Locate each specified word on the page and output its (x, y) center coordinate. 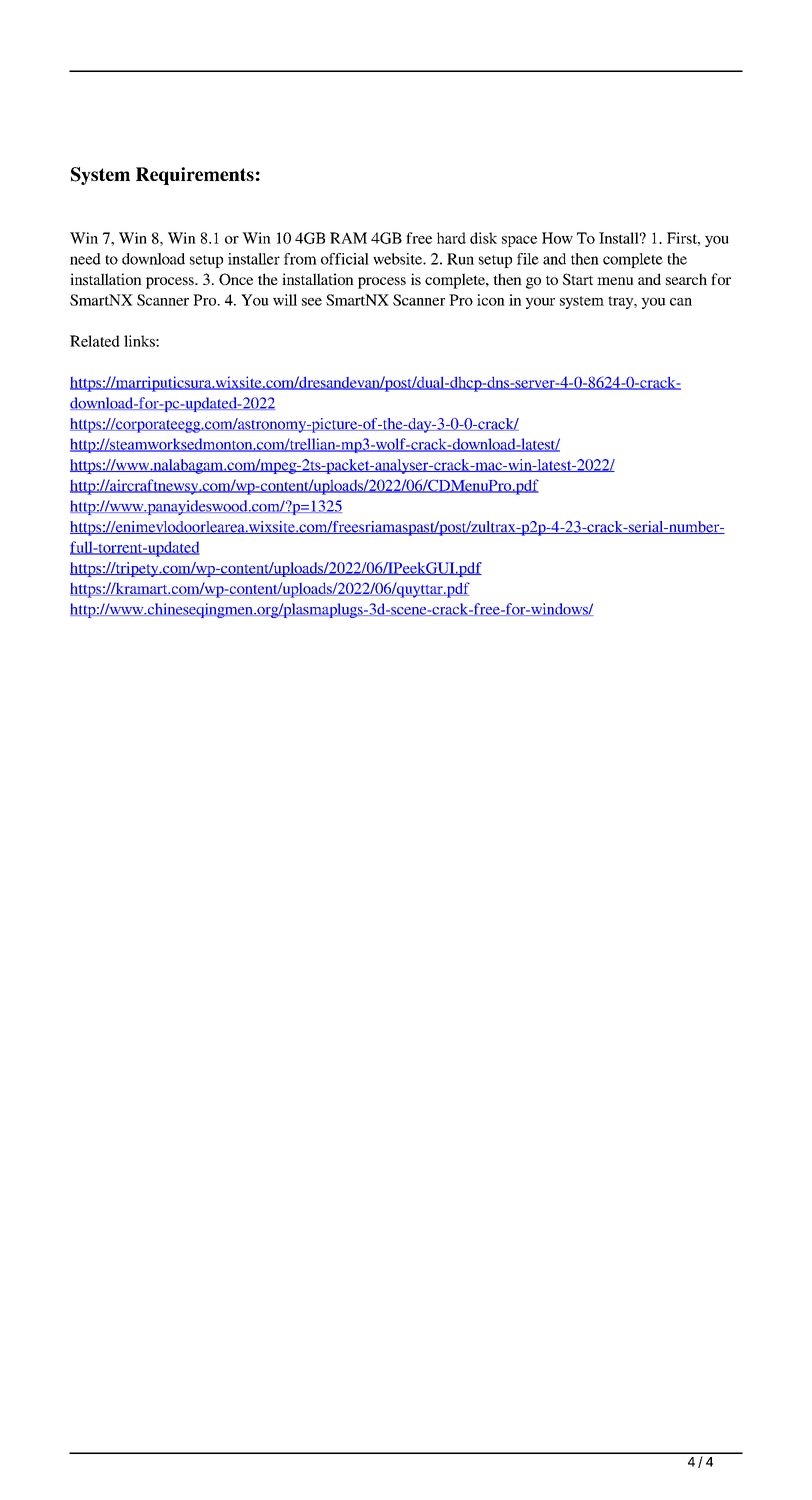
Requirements (195, 176)
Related (95, 341)
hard (451, 238)
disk (483, 238)
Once (236, 279)
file (528, 259)
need (85, 259)
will (285, 300)
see (312, 302)
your (540, 303)
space (519, 241)
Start (578, 279)
